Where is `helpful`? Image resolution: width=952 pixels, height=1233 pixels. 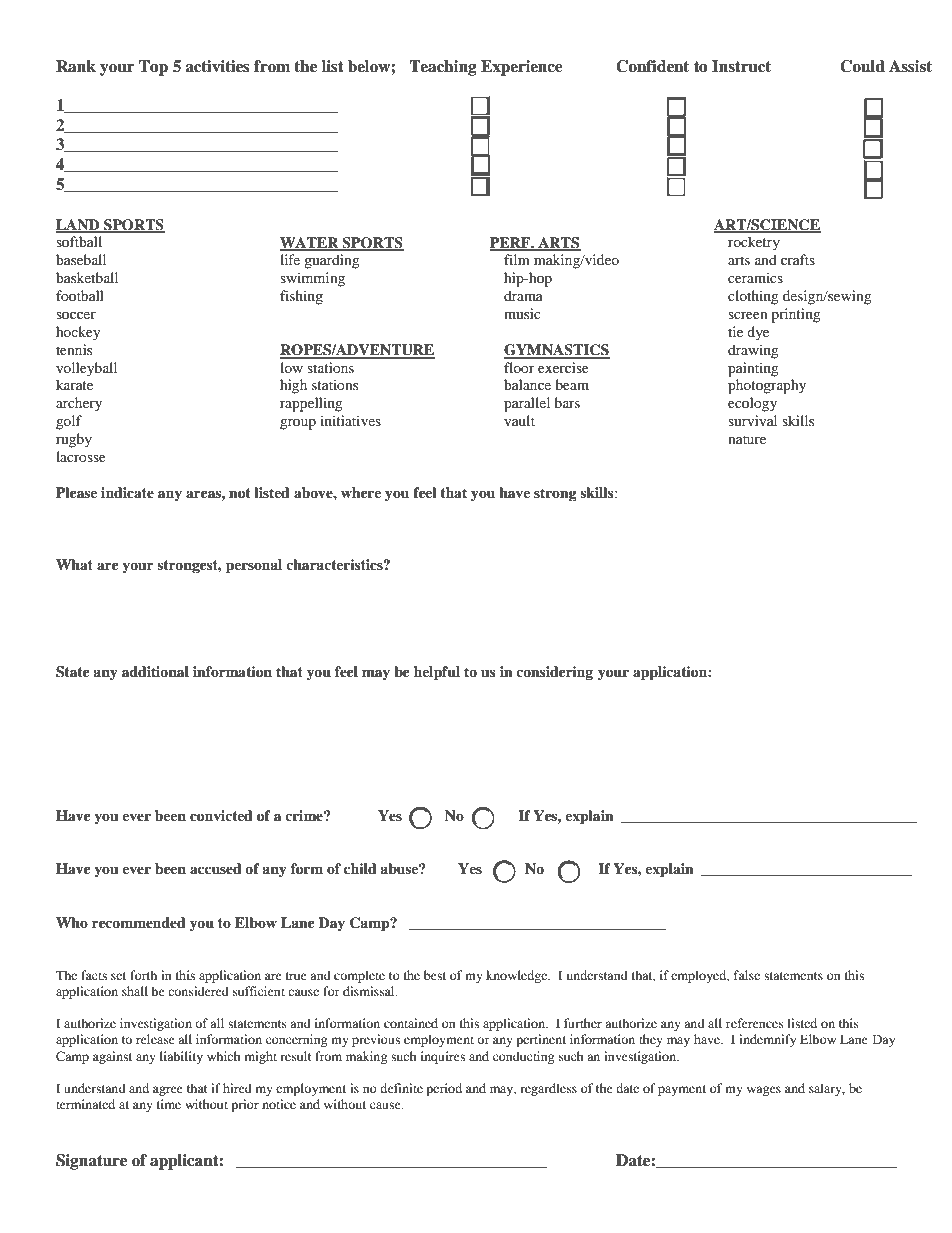
helpful is located at coordinates (437, 673).
